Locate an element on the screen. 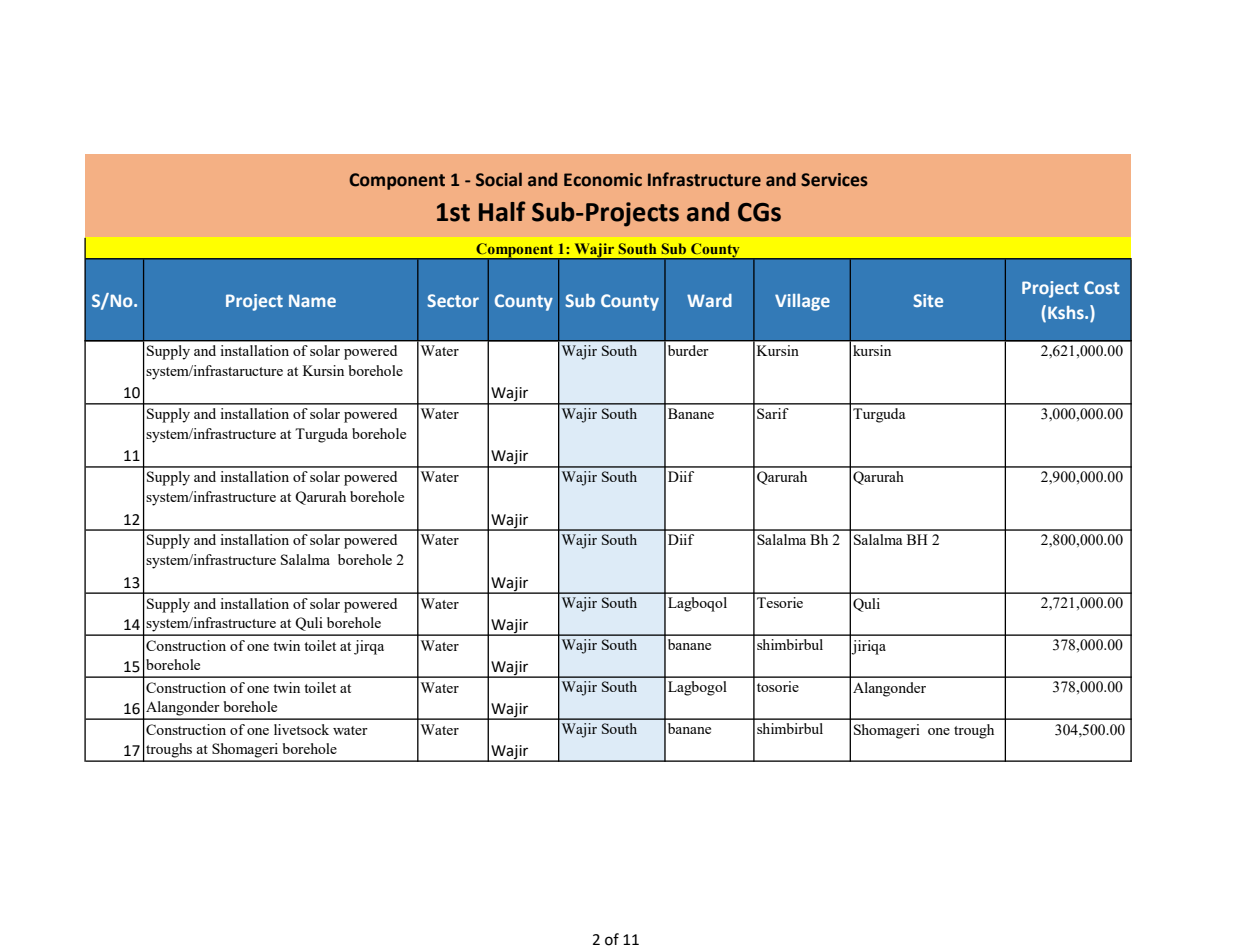  Site is located at coordinates (928, 300).
